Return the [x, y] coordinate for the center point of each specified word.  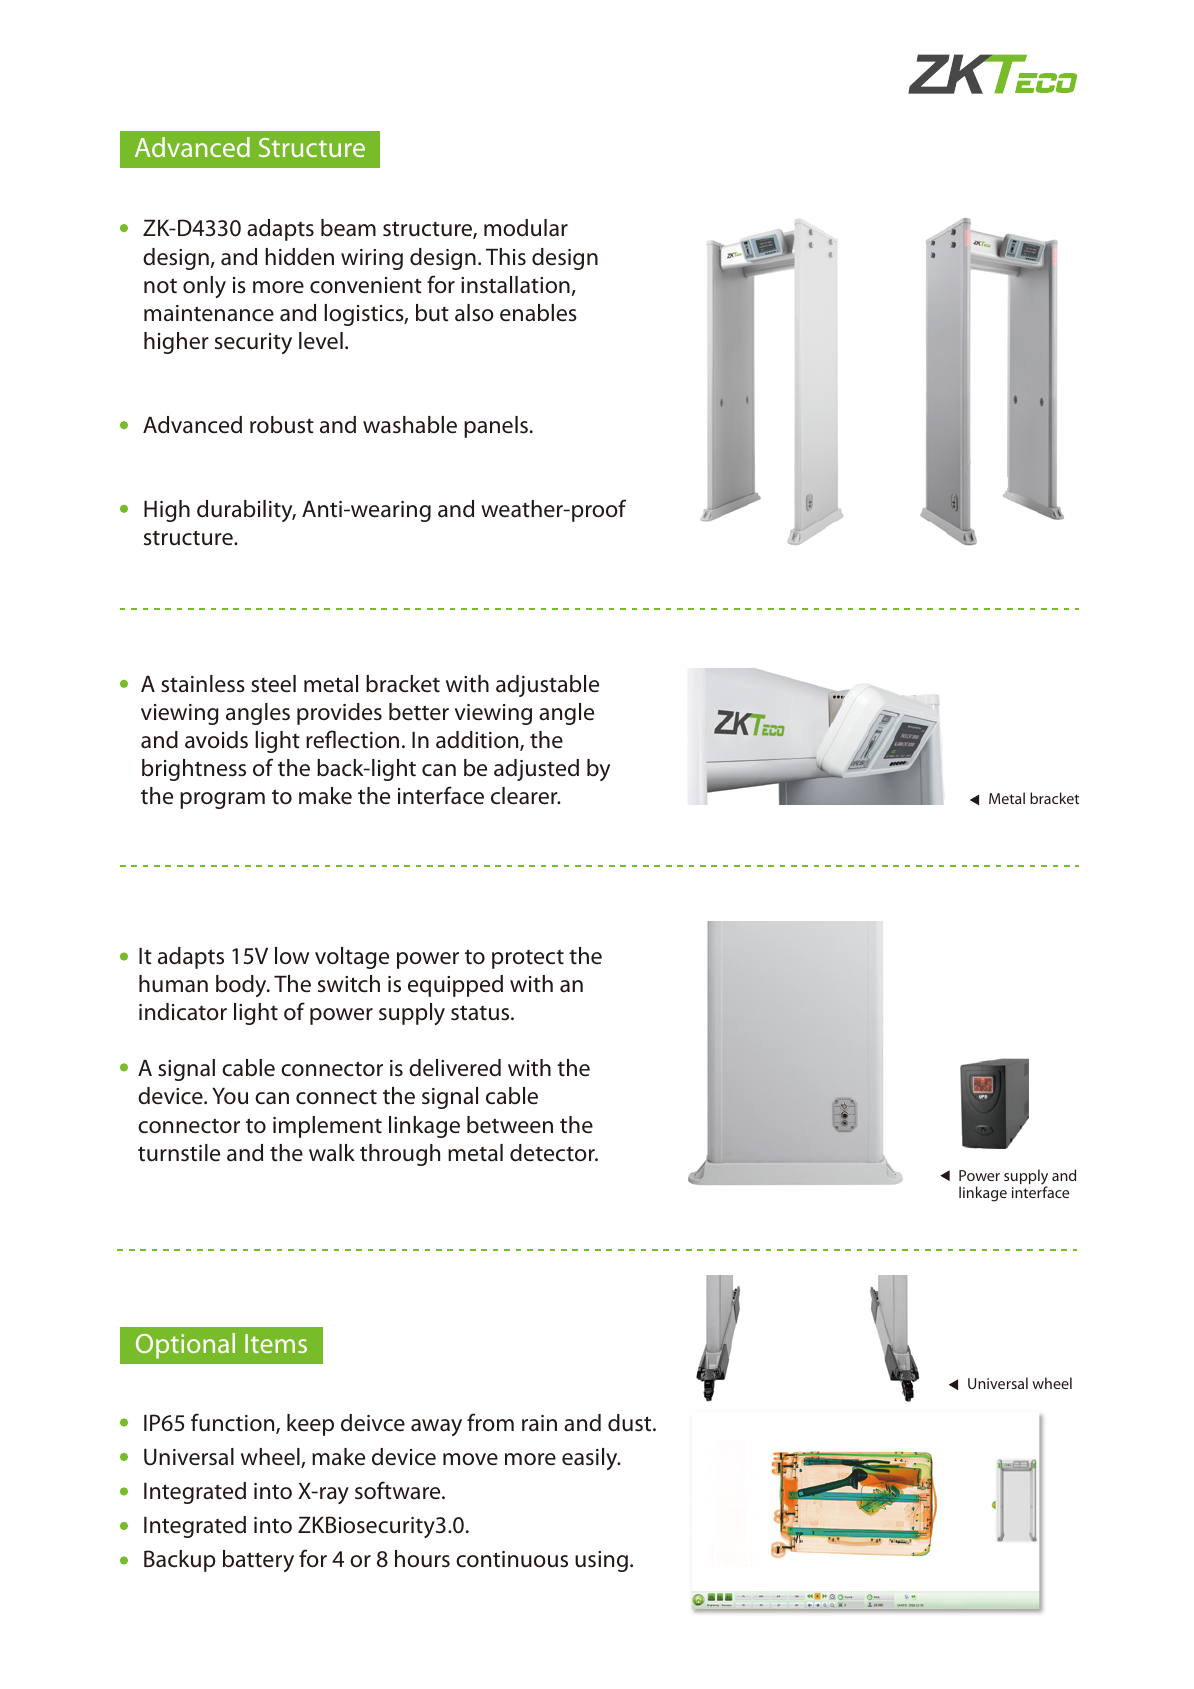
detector [553, 1153]
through [400, 1155]
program [222, 800]
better [419, 712]
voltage [352, 958]
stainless [203, 684]
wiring [372, 259]
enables [538, 313]
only [204, 287]
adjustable [547, 686]
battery [258, 1561]
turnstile [179, 1153]
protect [528, 959]
